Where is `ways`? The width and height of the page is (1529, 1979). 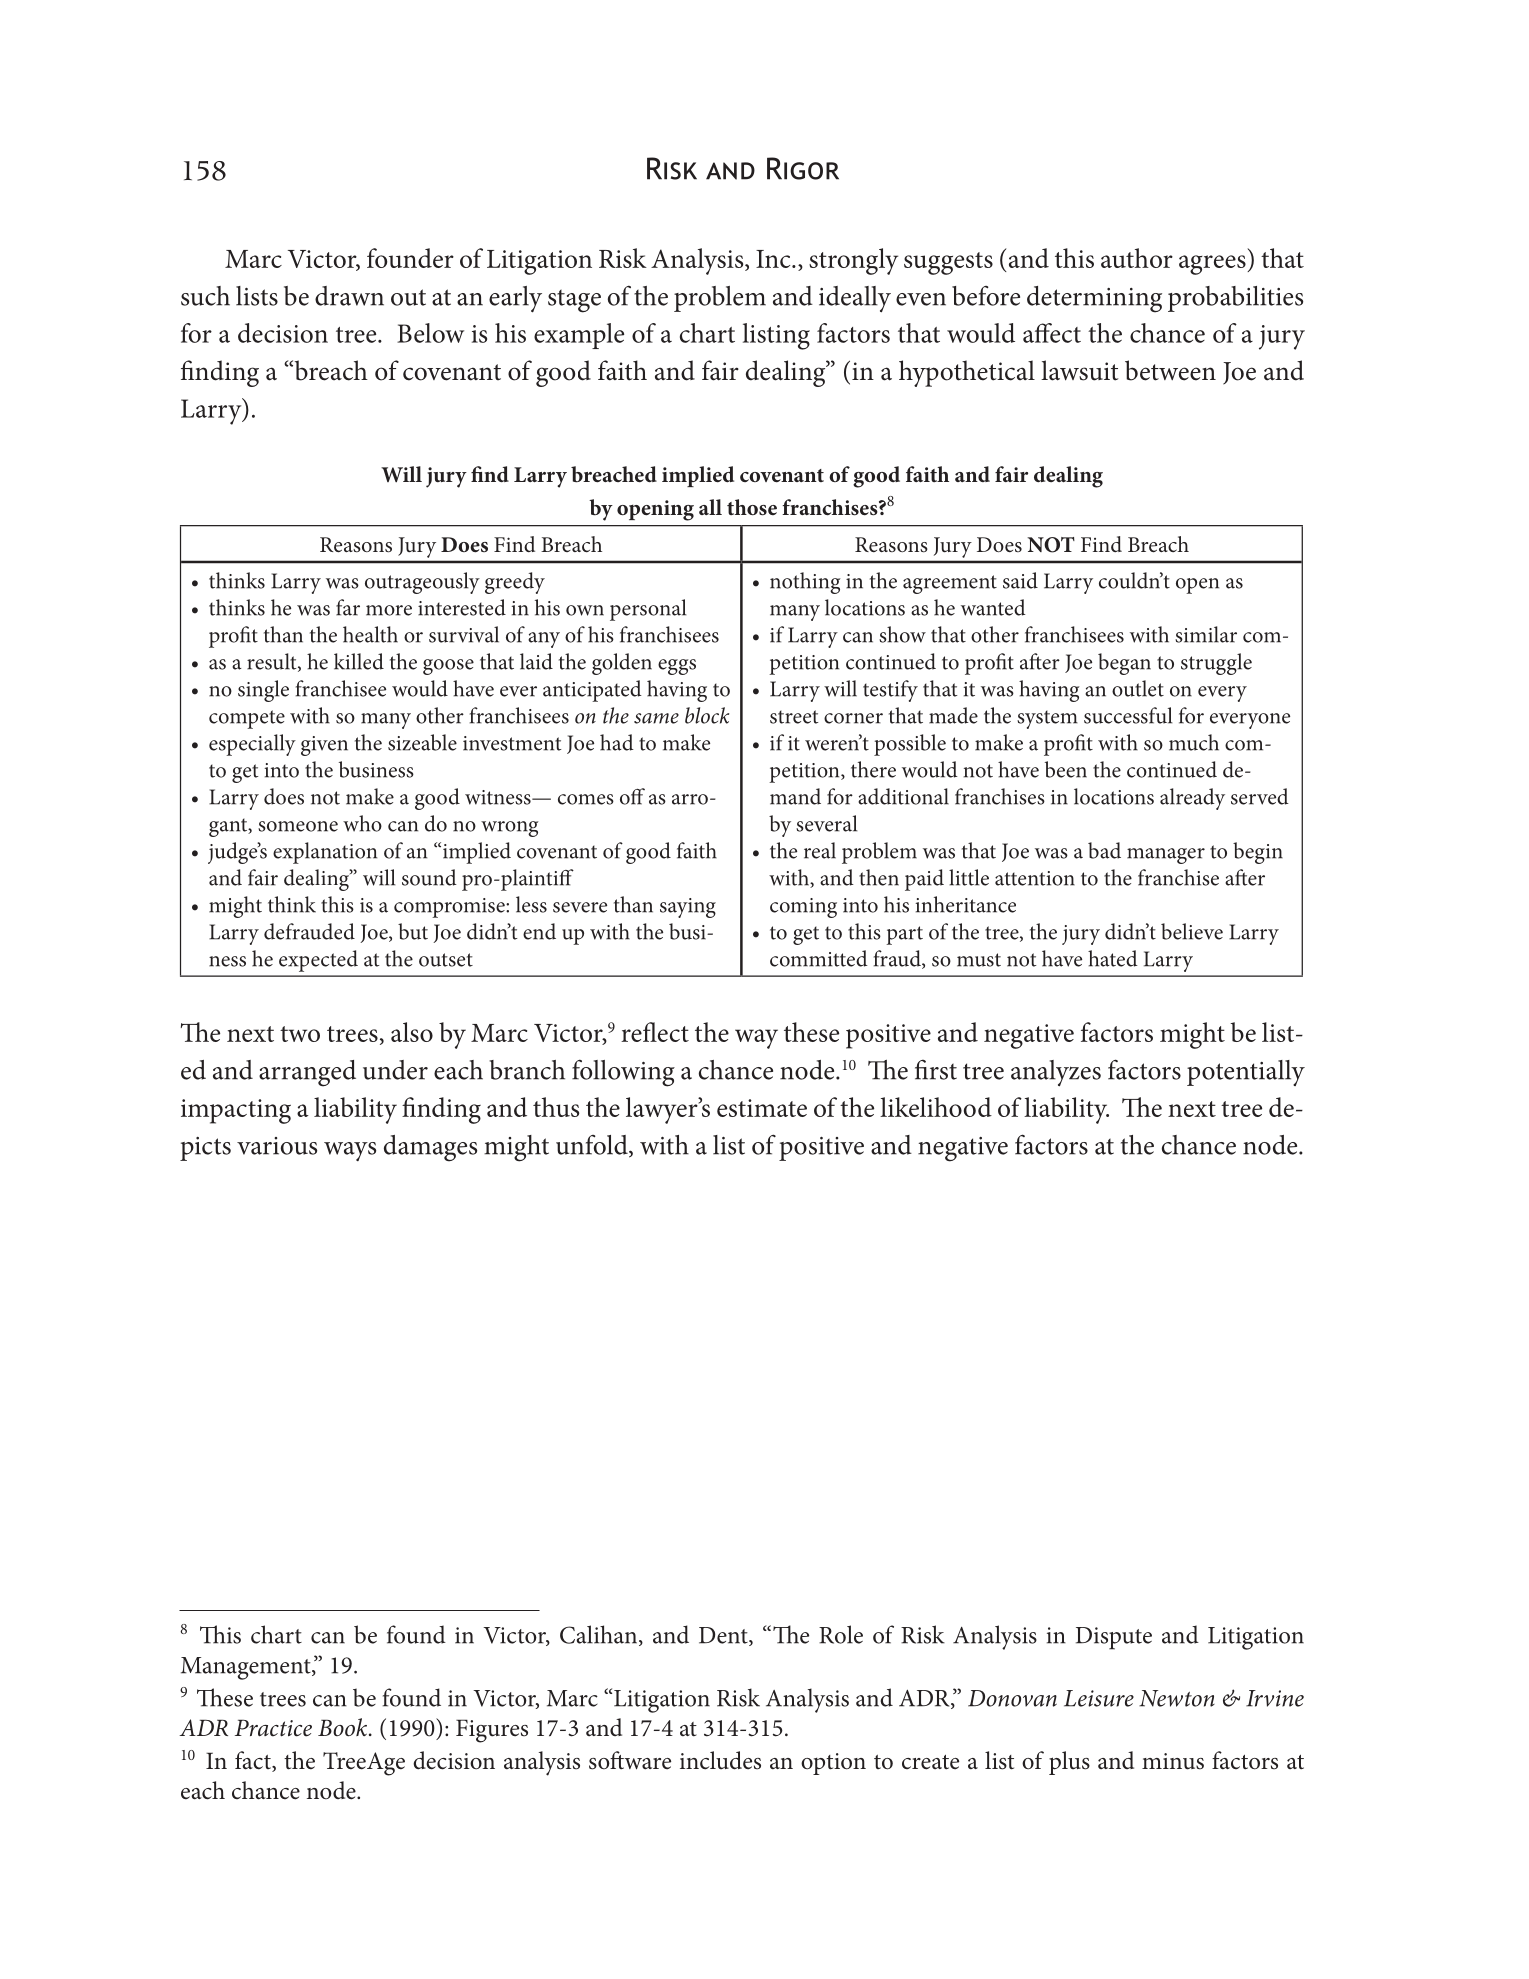
ways is located at coordinates (350, 1151).
